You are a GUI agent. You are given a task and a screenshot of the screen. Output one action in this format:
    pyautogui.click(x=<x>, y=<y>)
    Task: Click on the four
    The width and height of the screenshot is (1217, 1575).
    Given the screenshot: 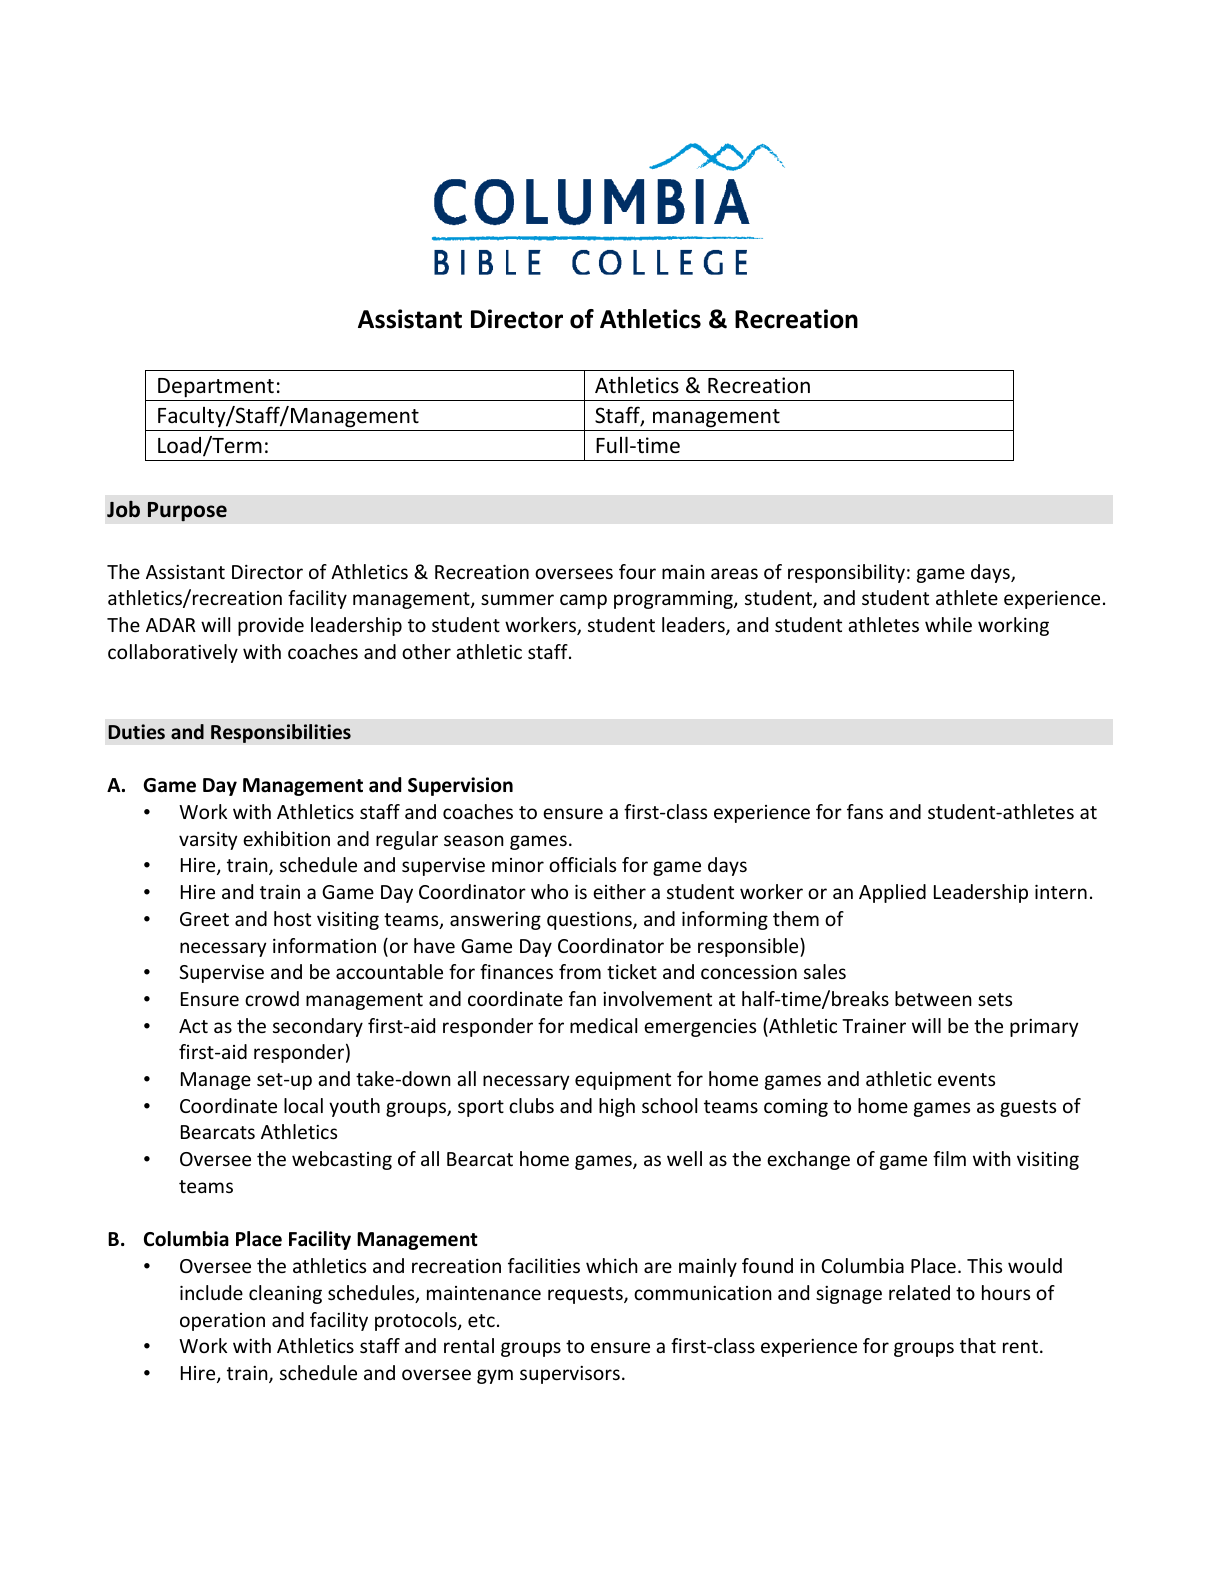 What is the action you would take?
    pyautogui.click(x=637, y=571)
